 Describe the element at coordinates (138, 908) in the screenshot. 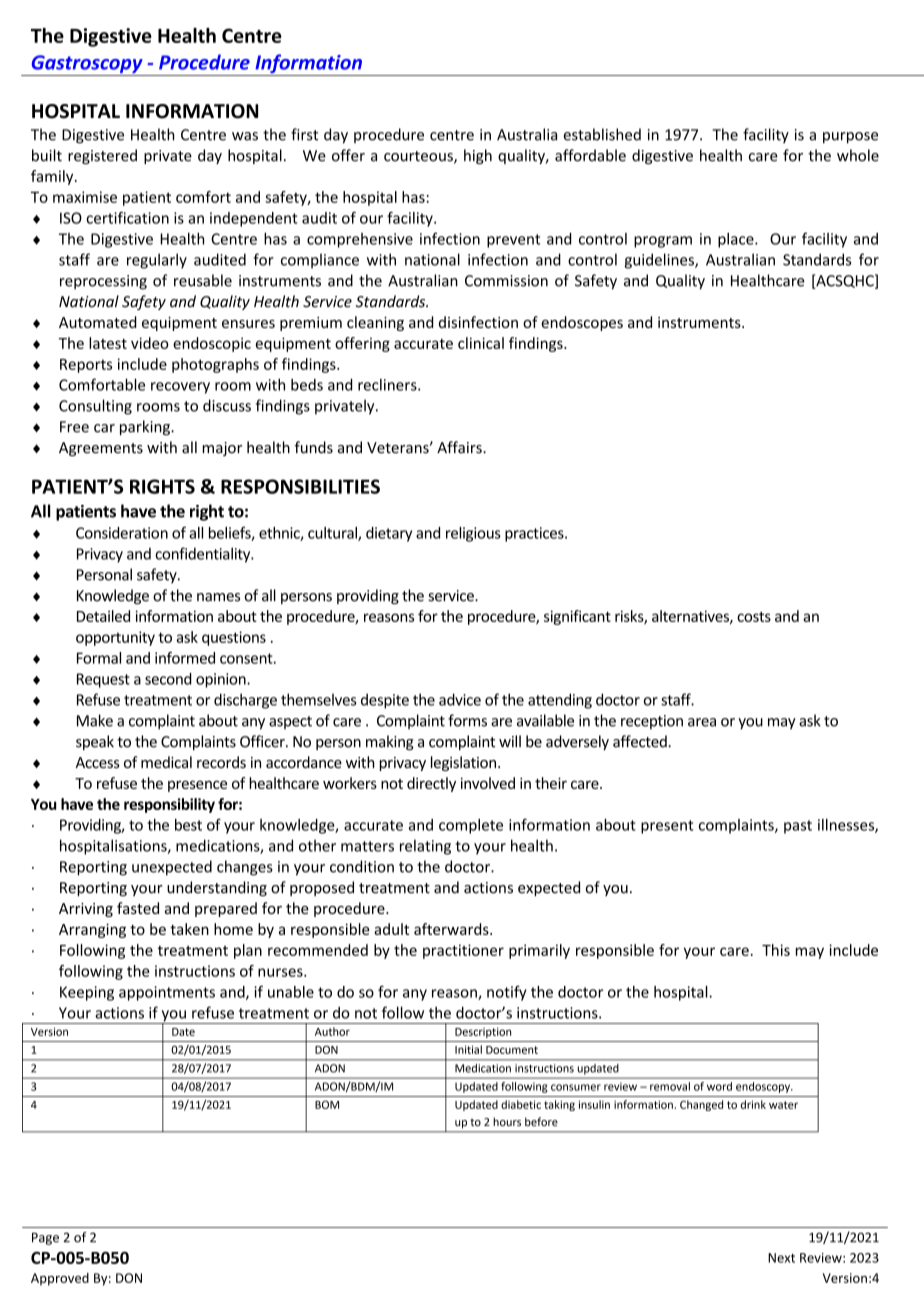

I see `fasted` at that location.
